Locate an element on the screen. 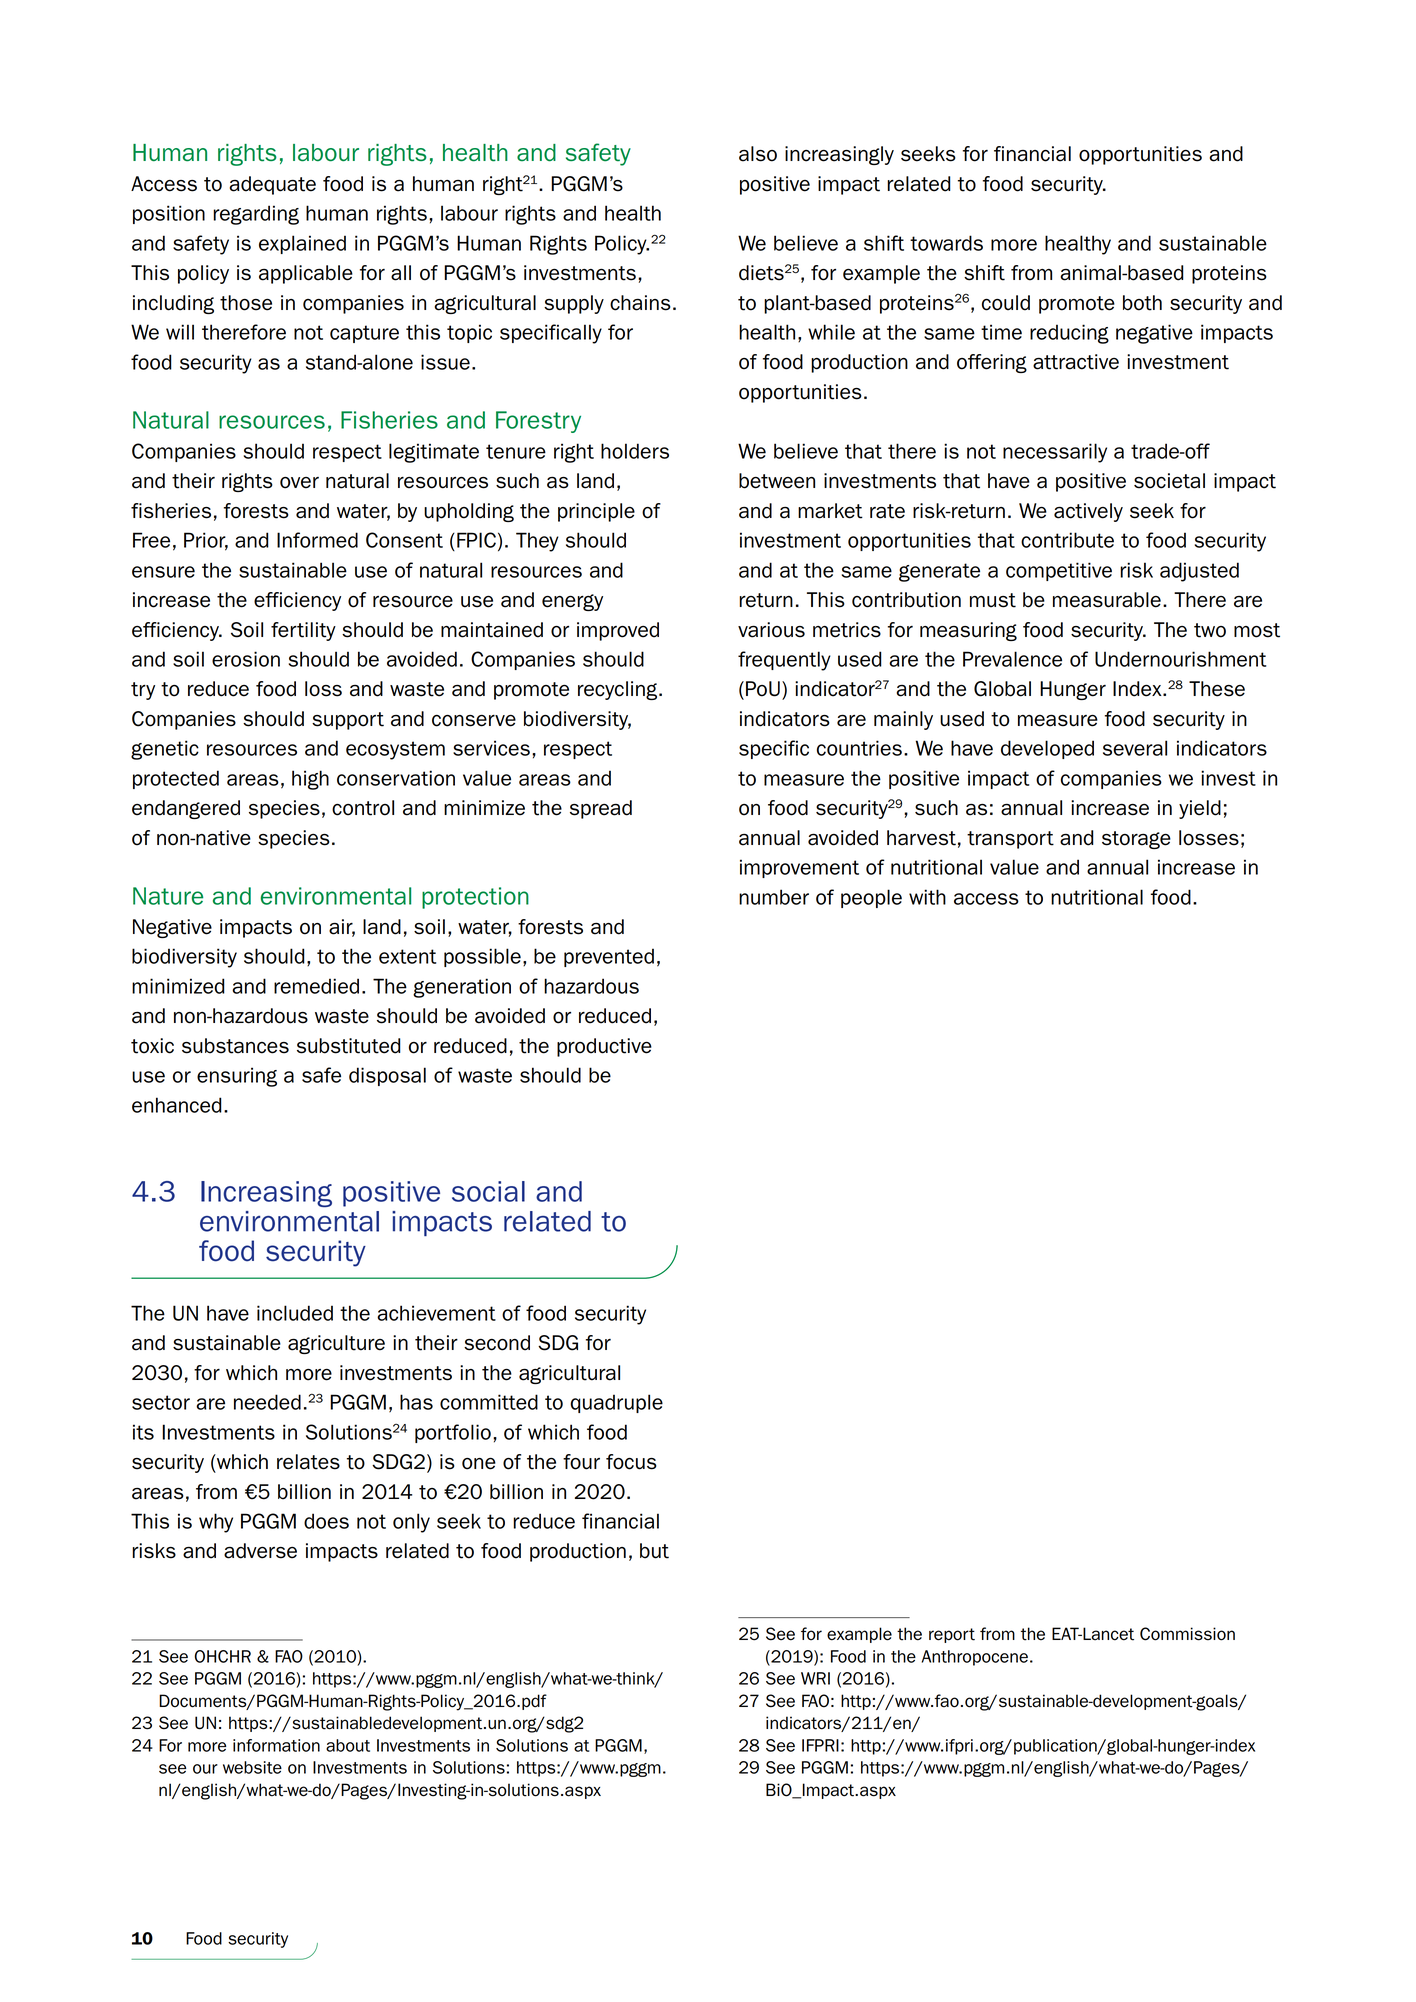 The image size is (1416, 2002). storage is located at coordinates (1136, 840).
